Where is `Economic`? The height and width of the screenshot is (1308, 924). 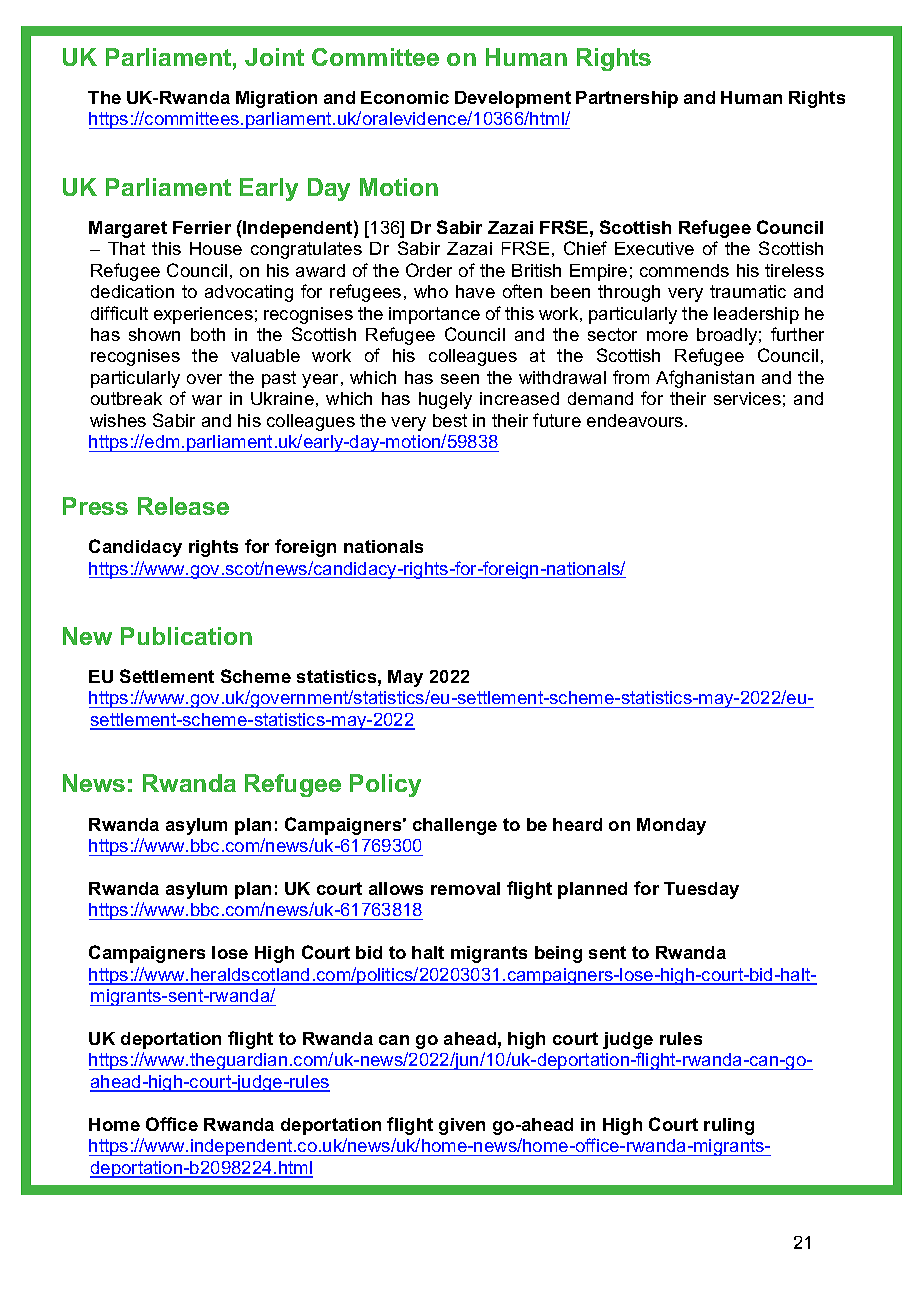
Economic is located at coordinates (405, 97).
